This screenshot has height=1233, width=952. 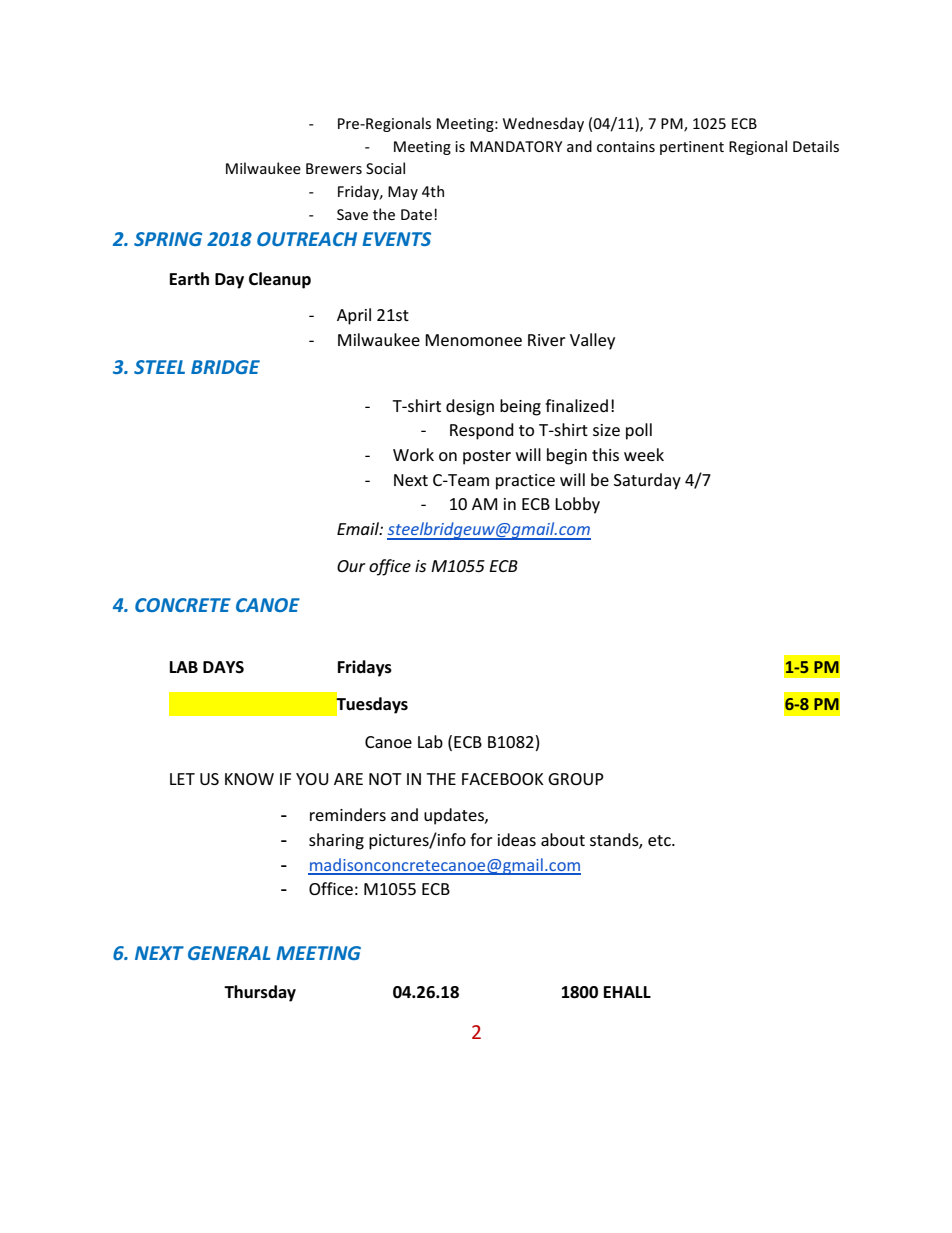 I want to click on pertinent, so click(x=692, y=148).
